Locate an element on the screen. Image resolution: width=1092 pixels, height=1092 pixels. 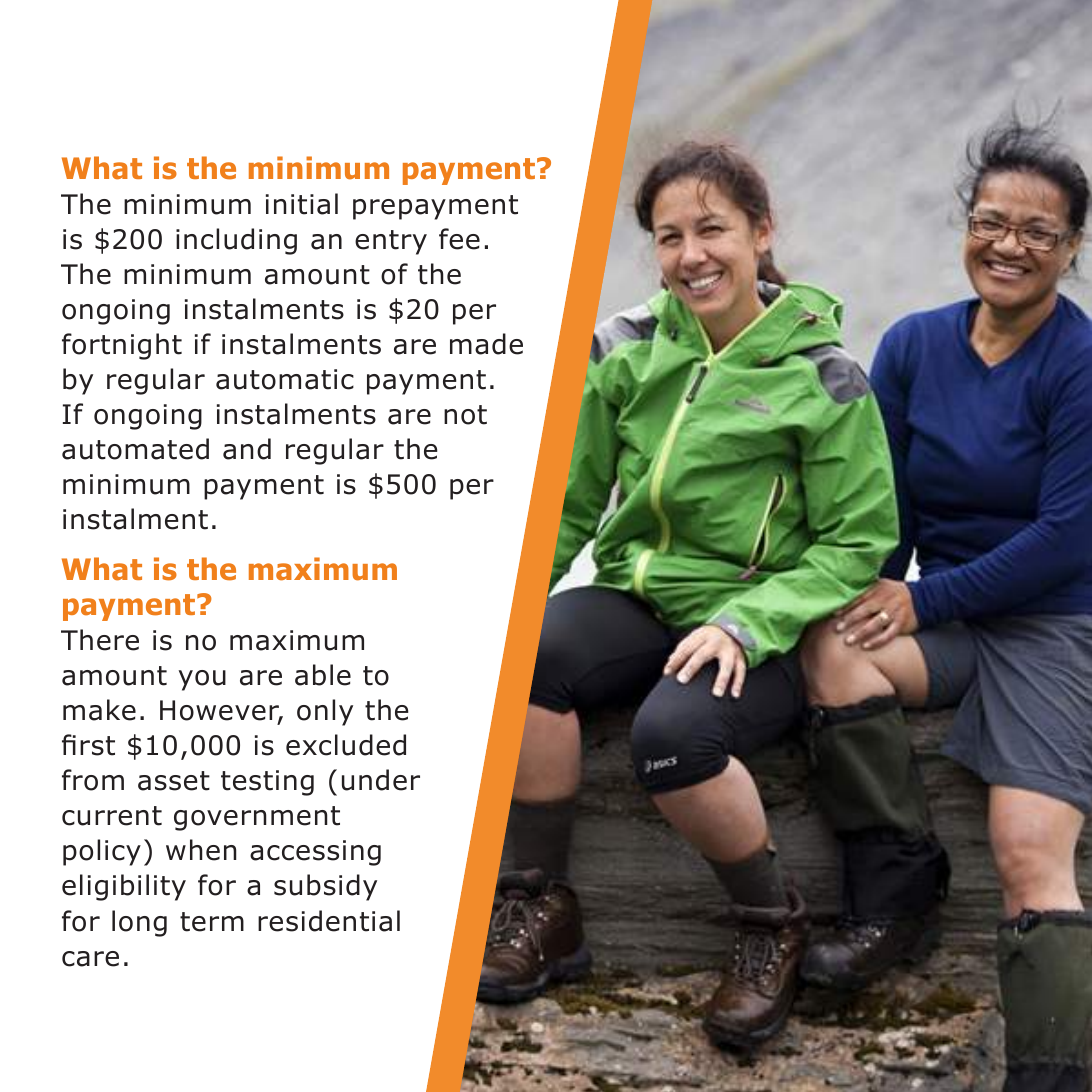
able is located at coordinates (323, 675).
